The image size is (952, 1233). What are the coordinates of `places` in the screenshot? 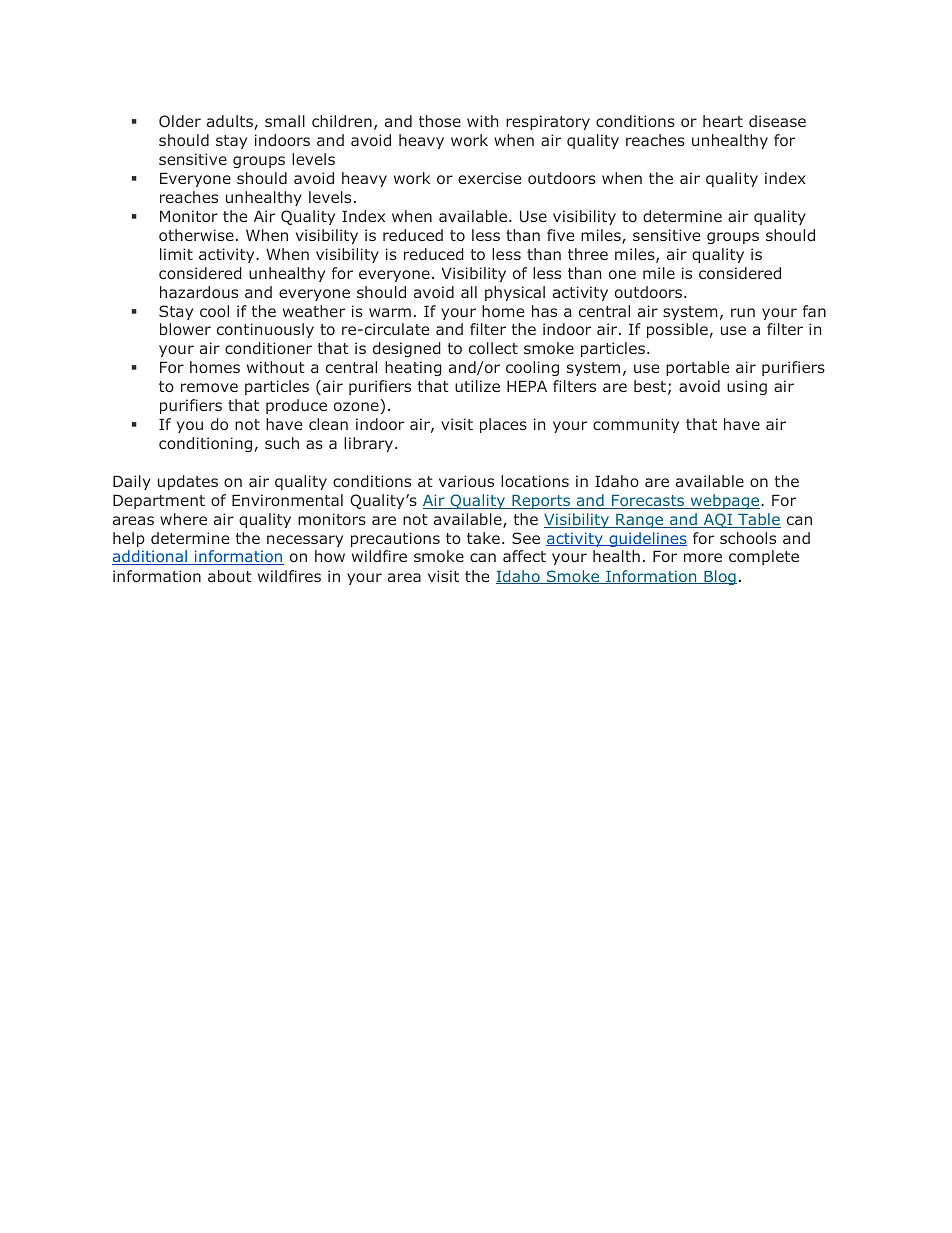 It's located at (503, 425).
